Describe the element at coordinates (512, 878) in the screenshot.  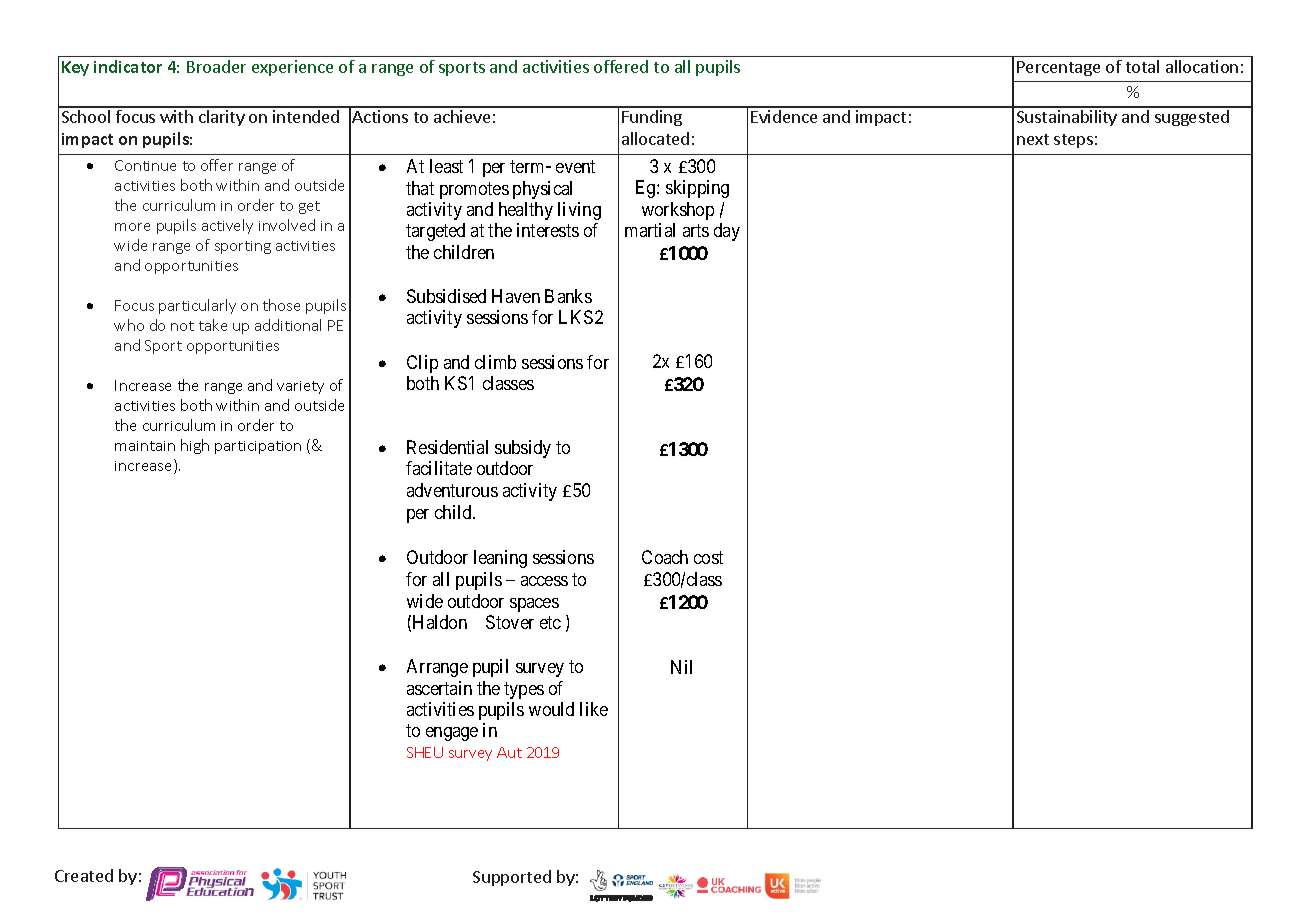
I see `Supported` at that location.
